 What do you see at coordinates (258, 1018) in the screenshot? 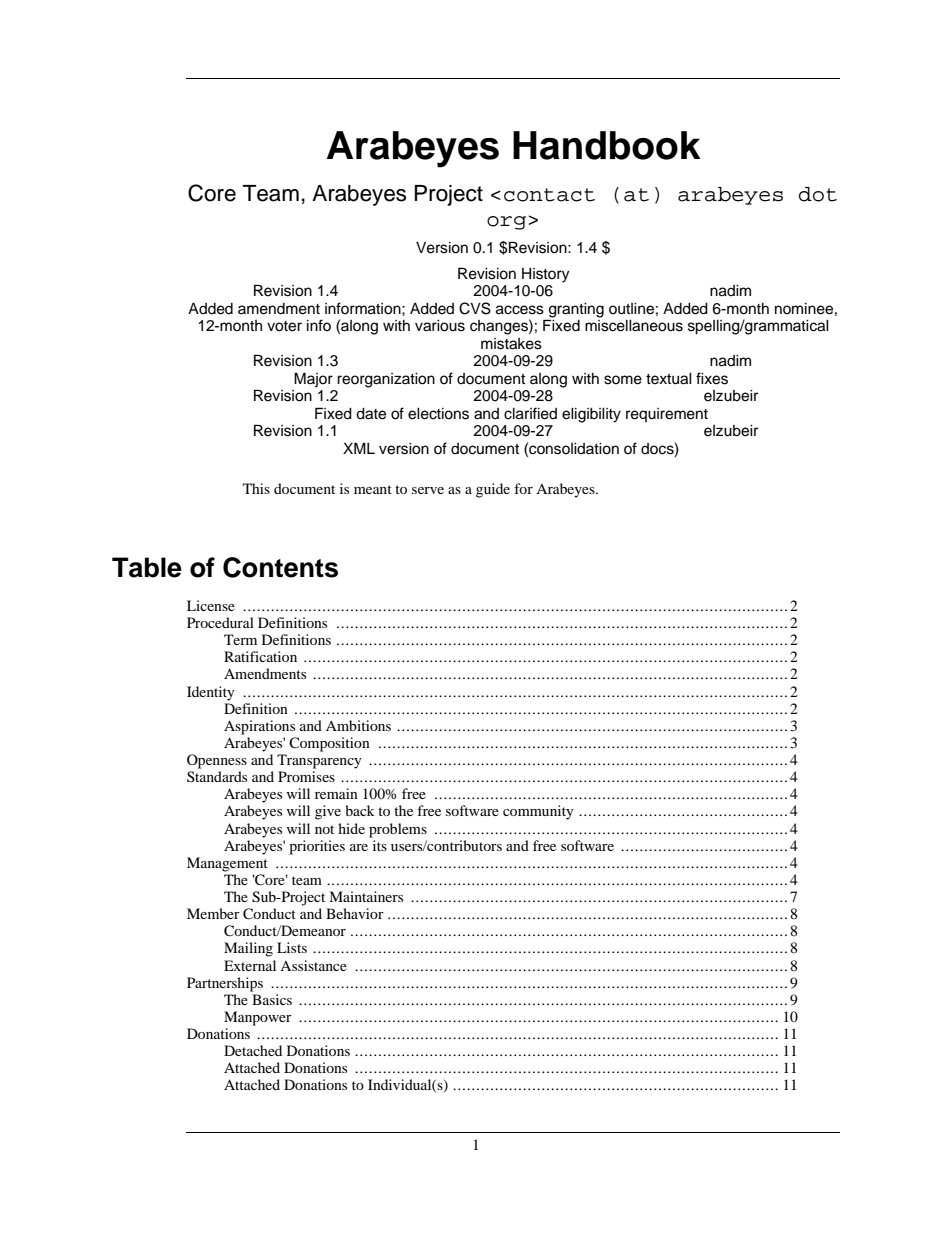
I see `Manpower` at bounding box center [258, 1018].
